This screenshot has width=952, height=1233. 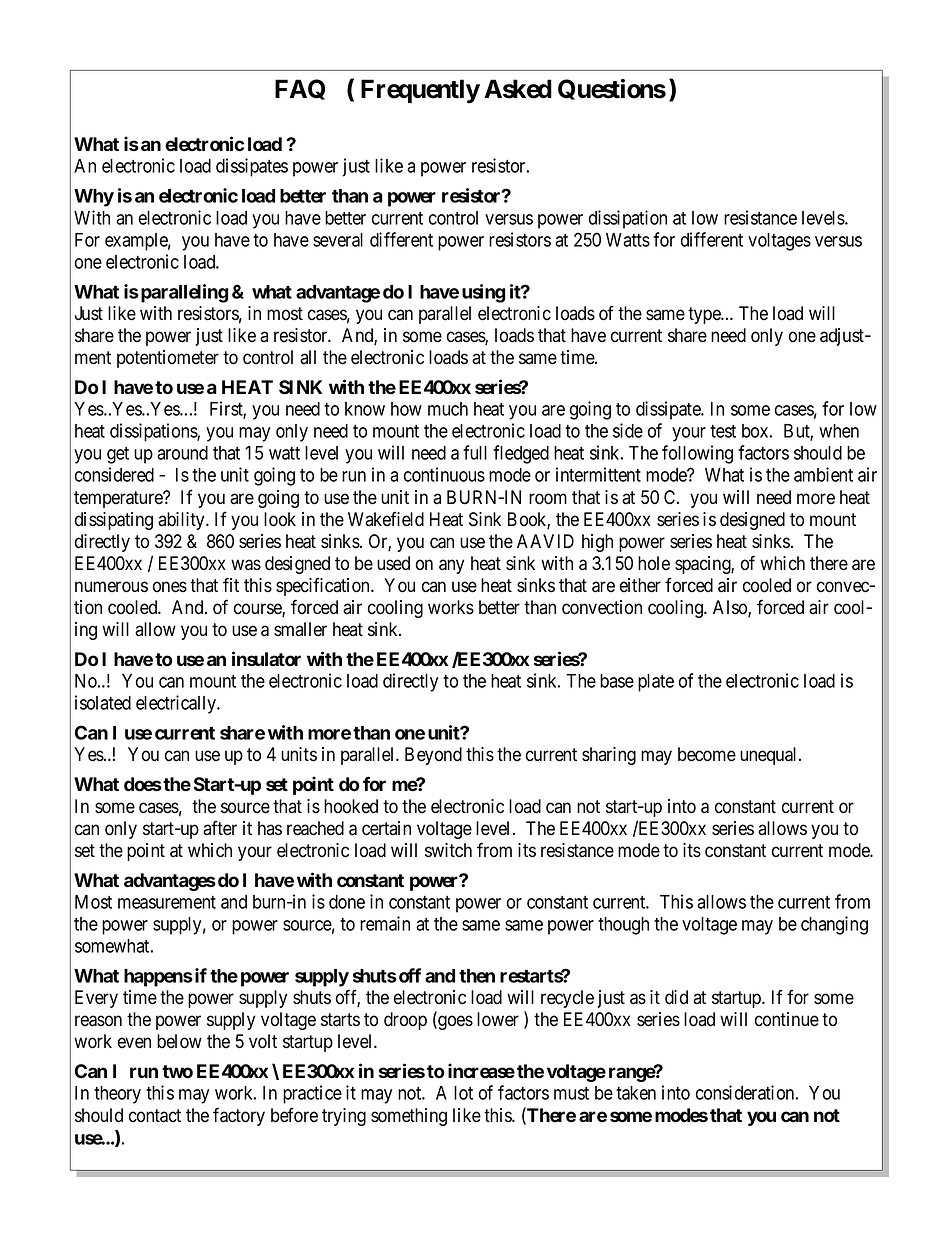 What do you see at coordinates (770, 756) in the screenshot?
I see `unequal` at bounding box center [770, 756].
